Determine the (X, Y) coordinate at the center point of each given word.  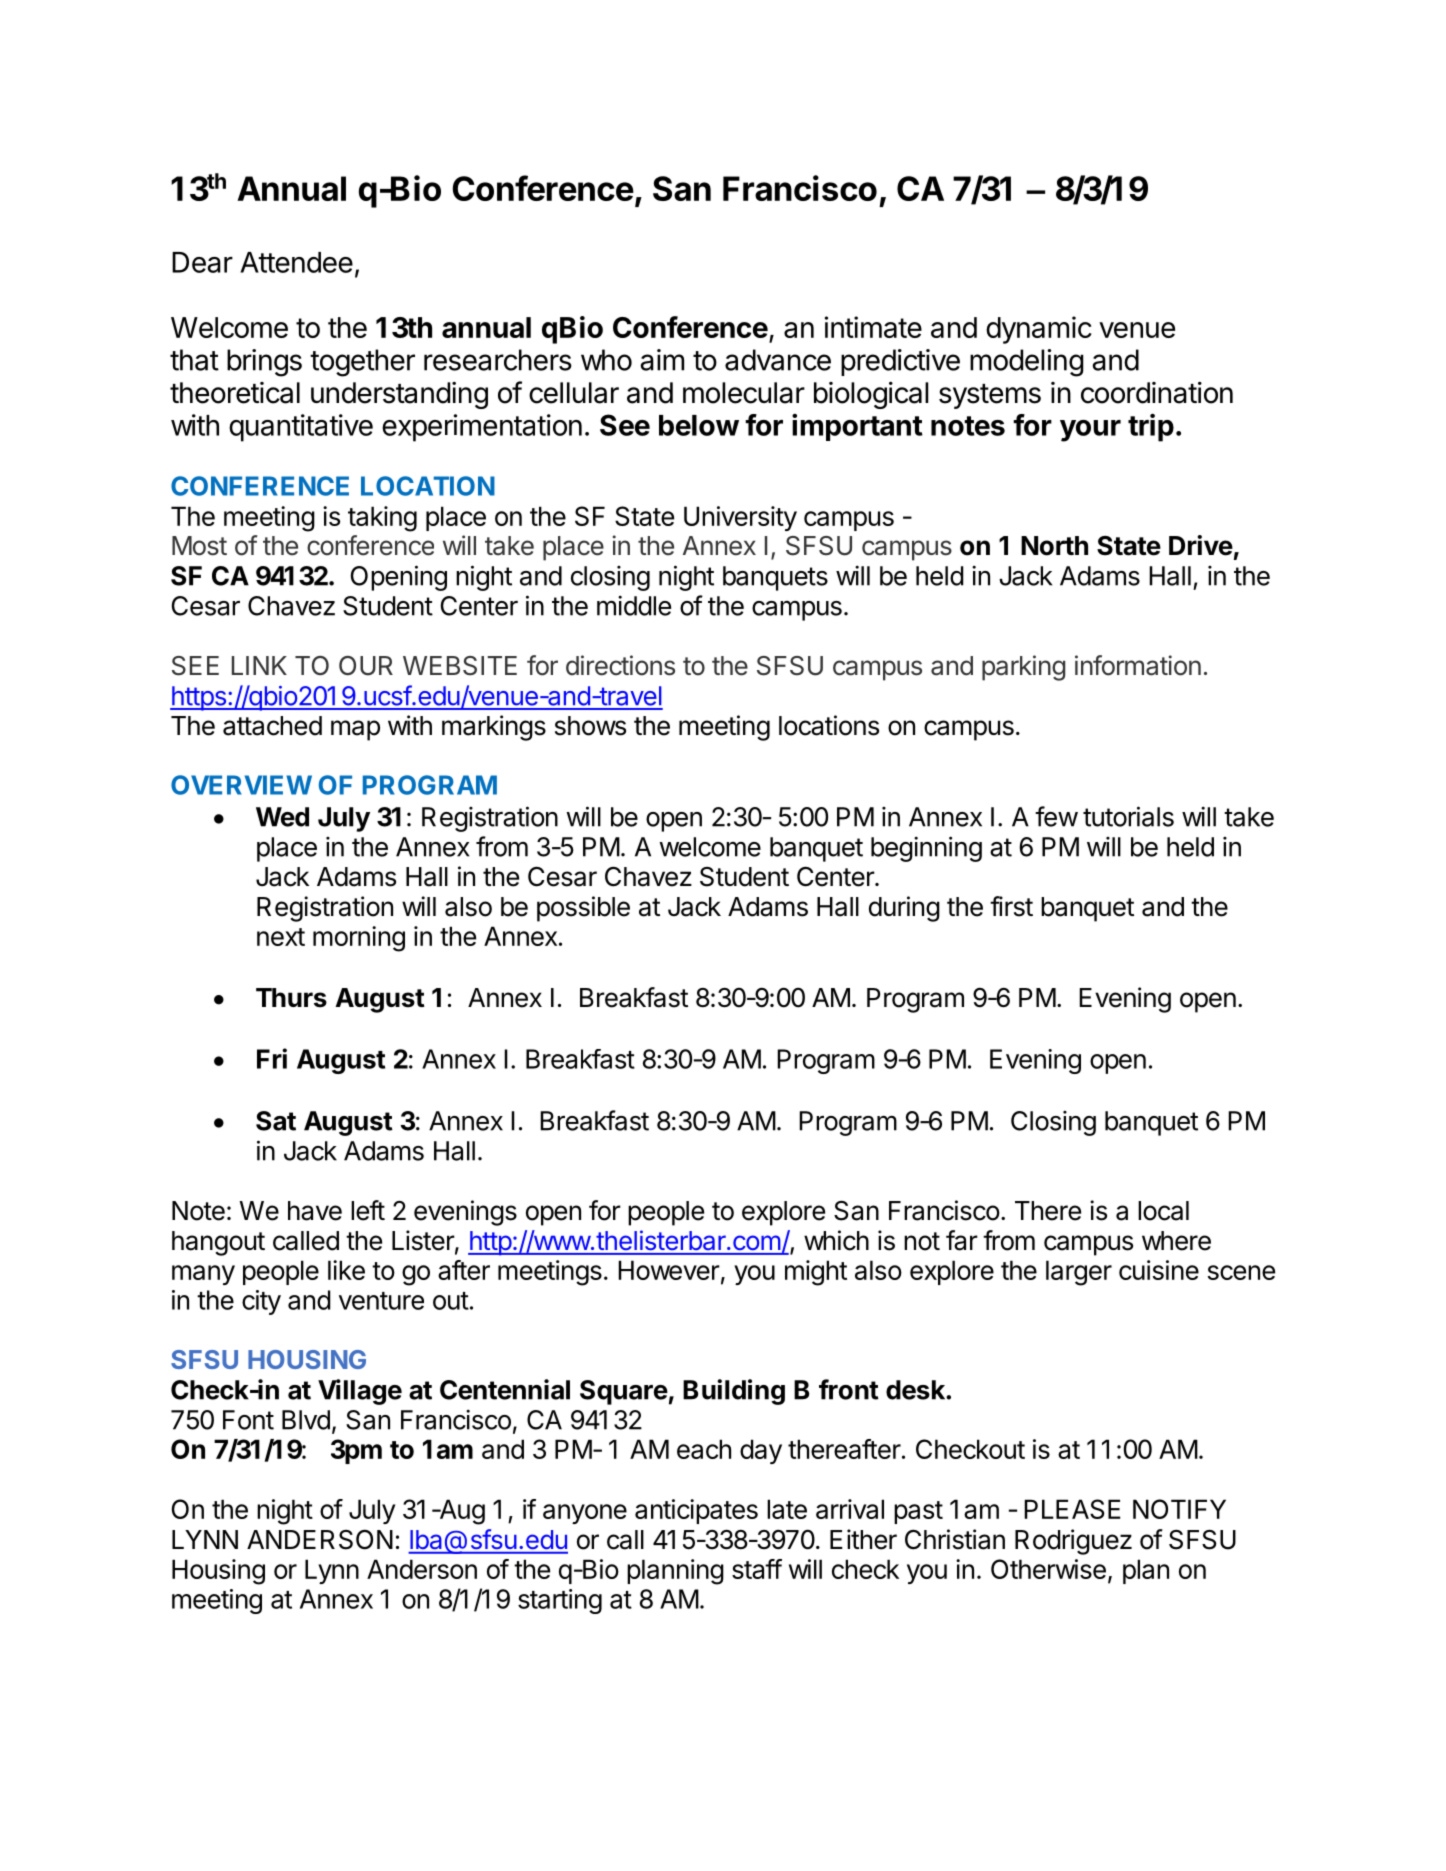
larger (1079, 1273)
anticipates (696, 1511)
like (346, 1270)
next (281, 937)
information (1138, 665)
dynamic (1039, 330)
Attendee (296, 262)
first (1011, 906)
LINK (259, 665)
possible (583, 909)
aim (662, 360)
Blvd (306, 1420)
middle (634, 605)
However (669, 1270)
